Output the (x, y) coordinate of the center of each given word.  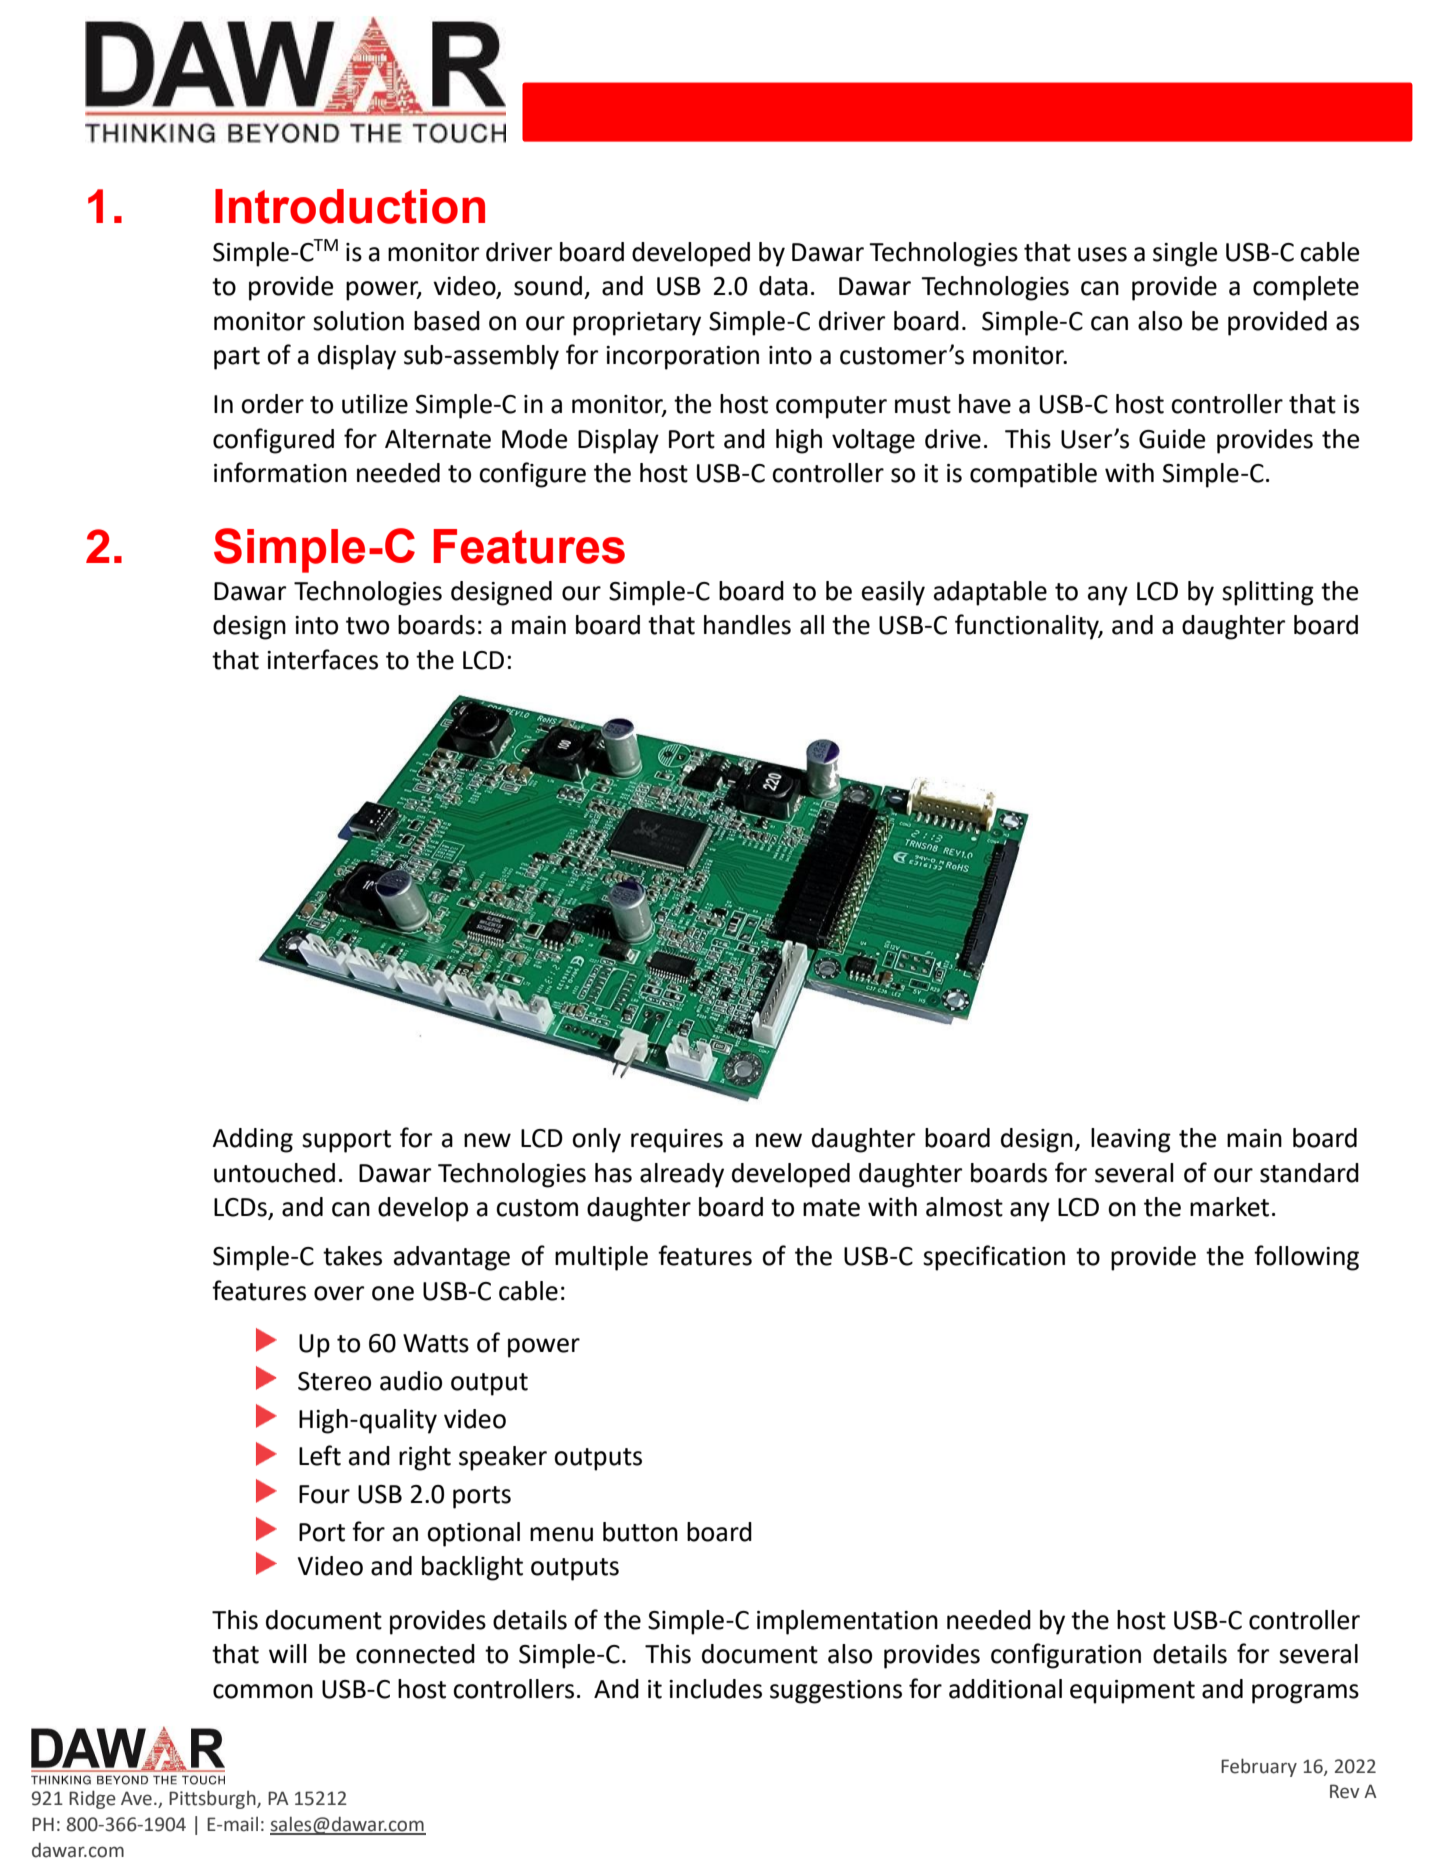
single (1185, 254)
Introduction (350, 206)
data (783, 286)
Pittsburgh (213, 1799)
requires (677, 1141)
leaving (1131, 1140)
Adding (252, 1140)
